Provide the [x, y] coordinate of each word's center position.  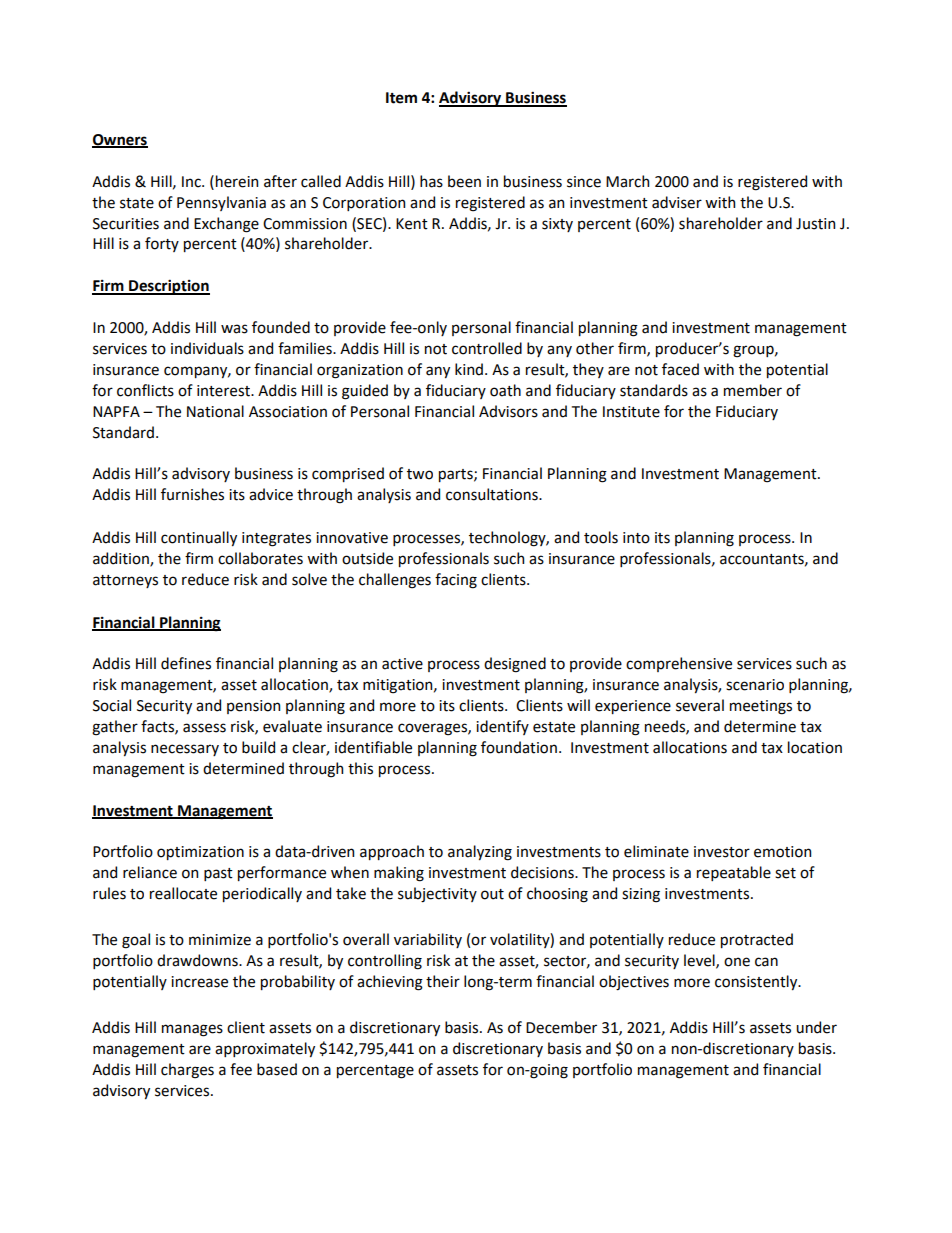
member [753, 390]
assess [204, 728]
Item [401, 98]
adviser [677, 202]
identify [502, 727]
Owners [120, 141]
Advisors [508, 411]
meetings [761, 707]
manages [192, 1030]
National [215, 411]
